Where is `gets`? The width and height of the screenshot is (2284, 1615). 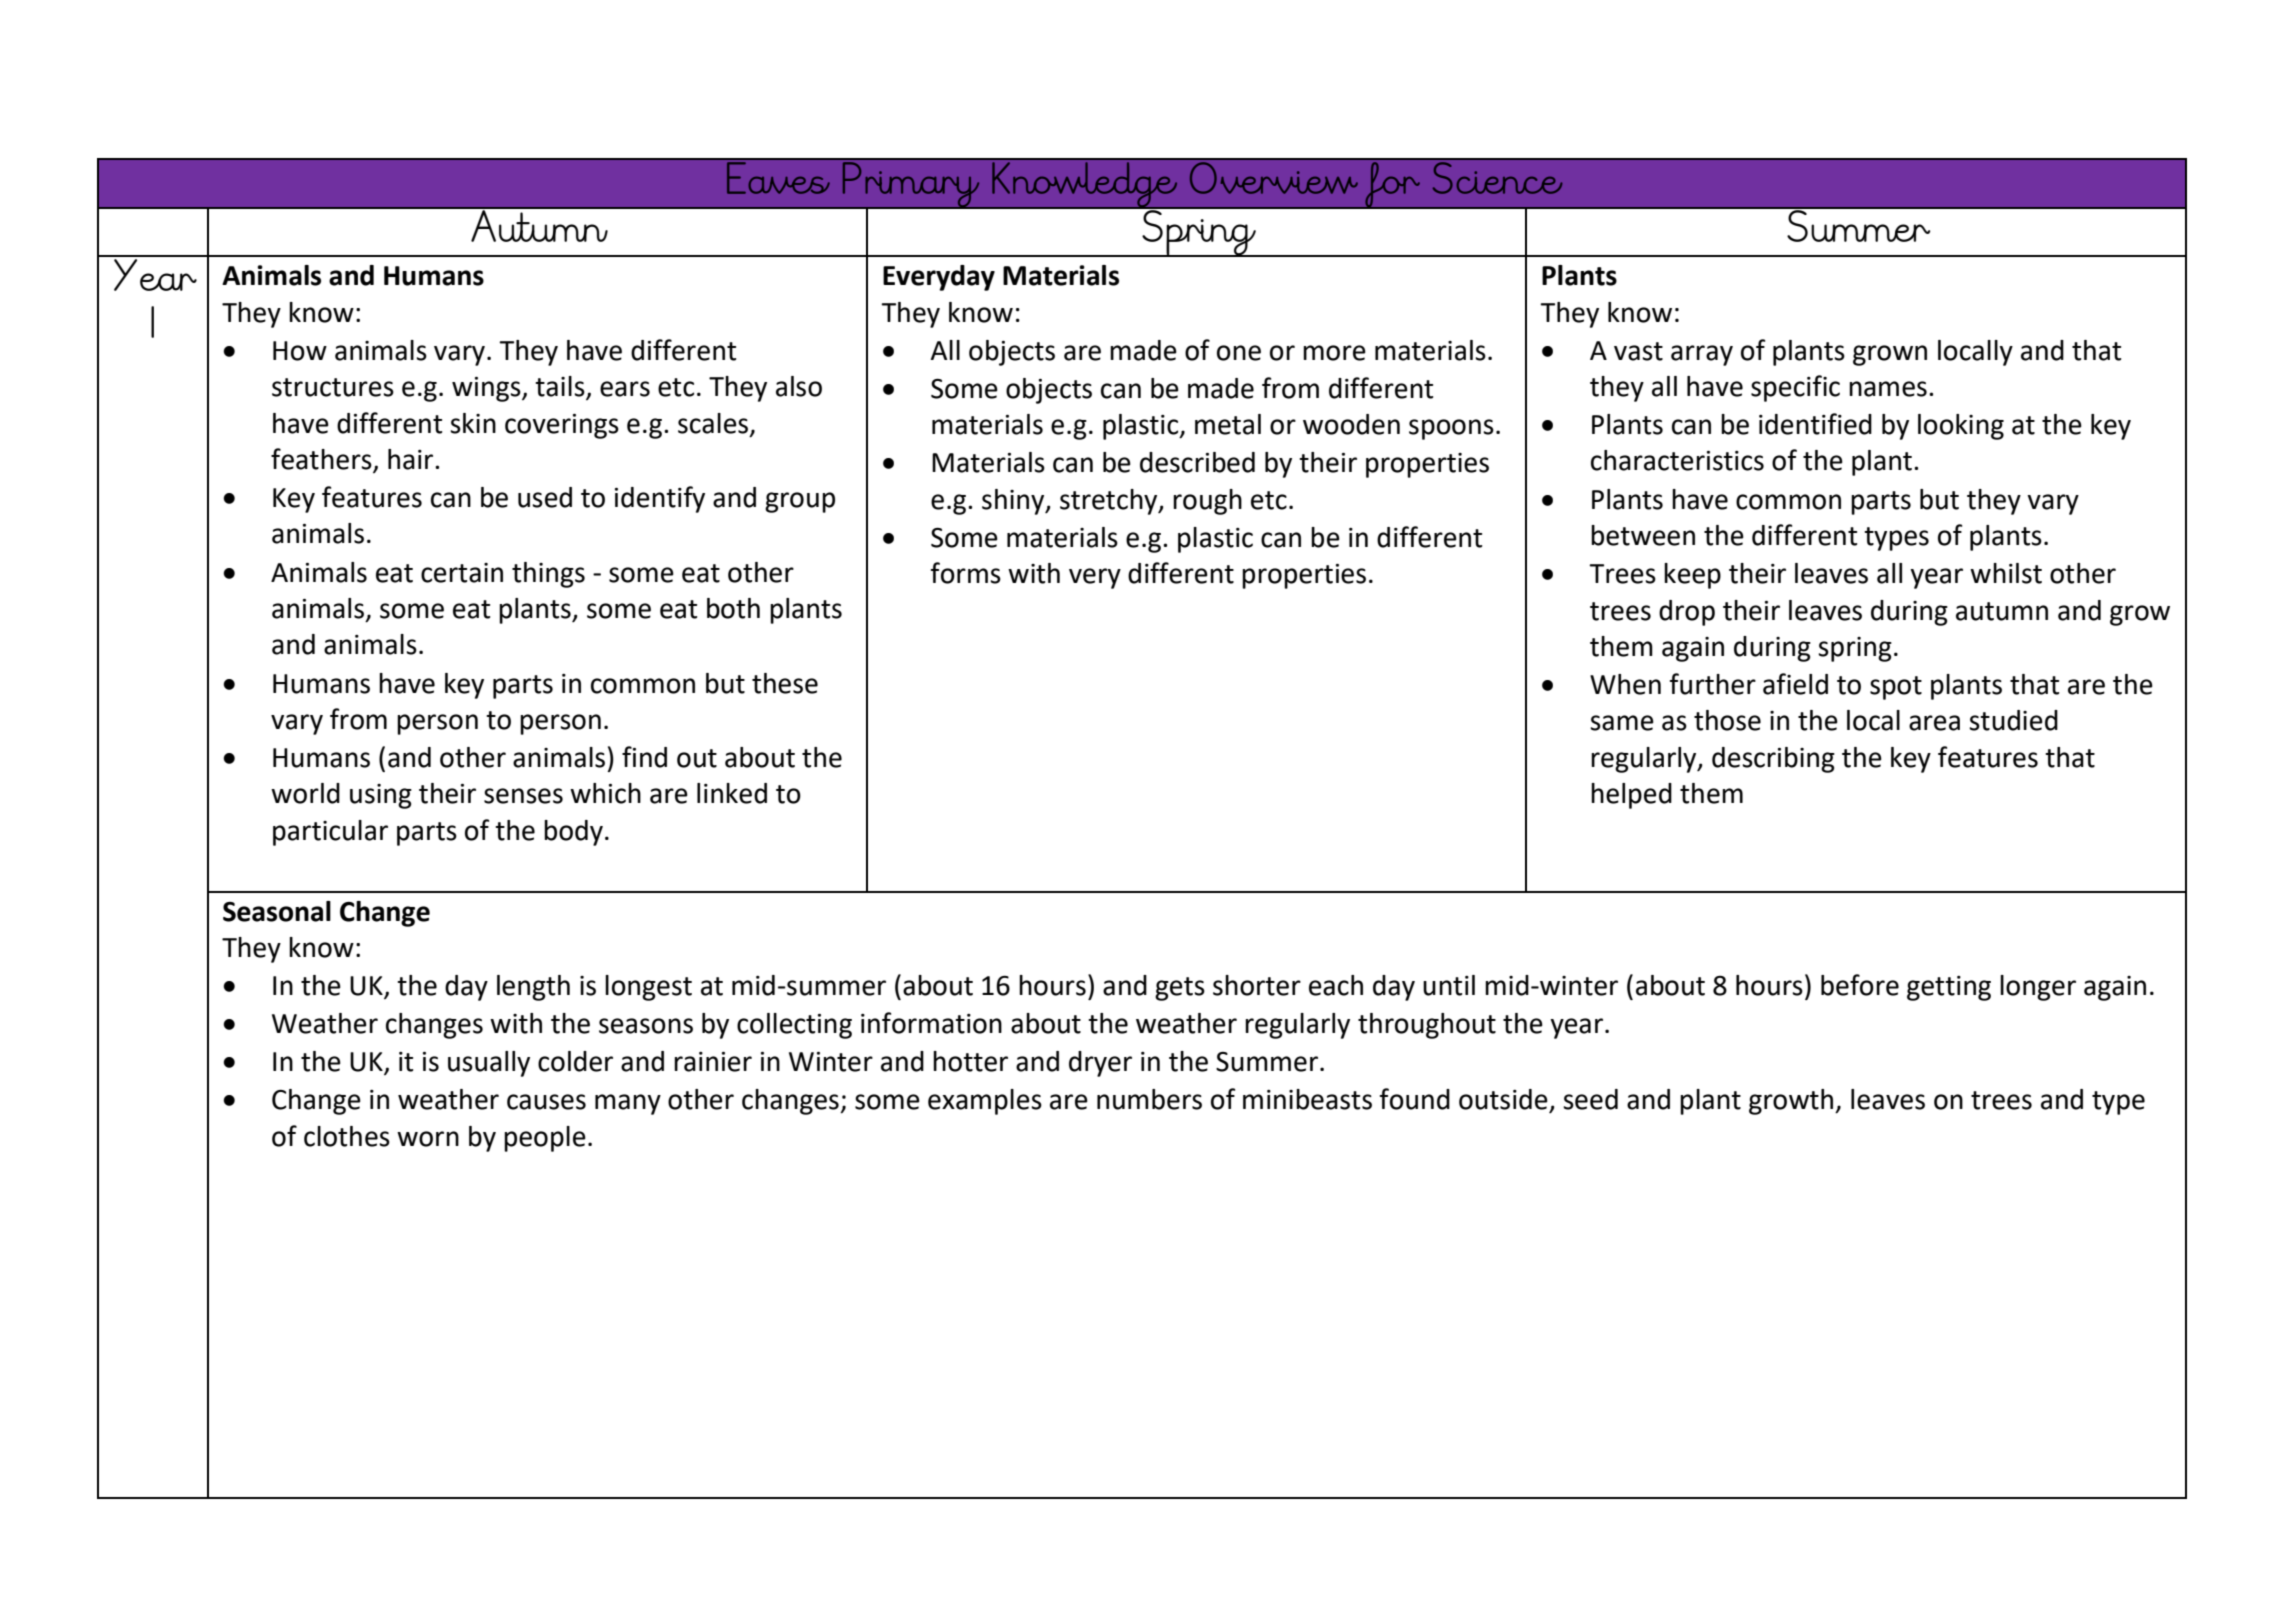
gets is located at coordinates (1180, 989).
